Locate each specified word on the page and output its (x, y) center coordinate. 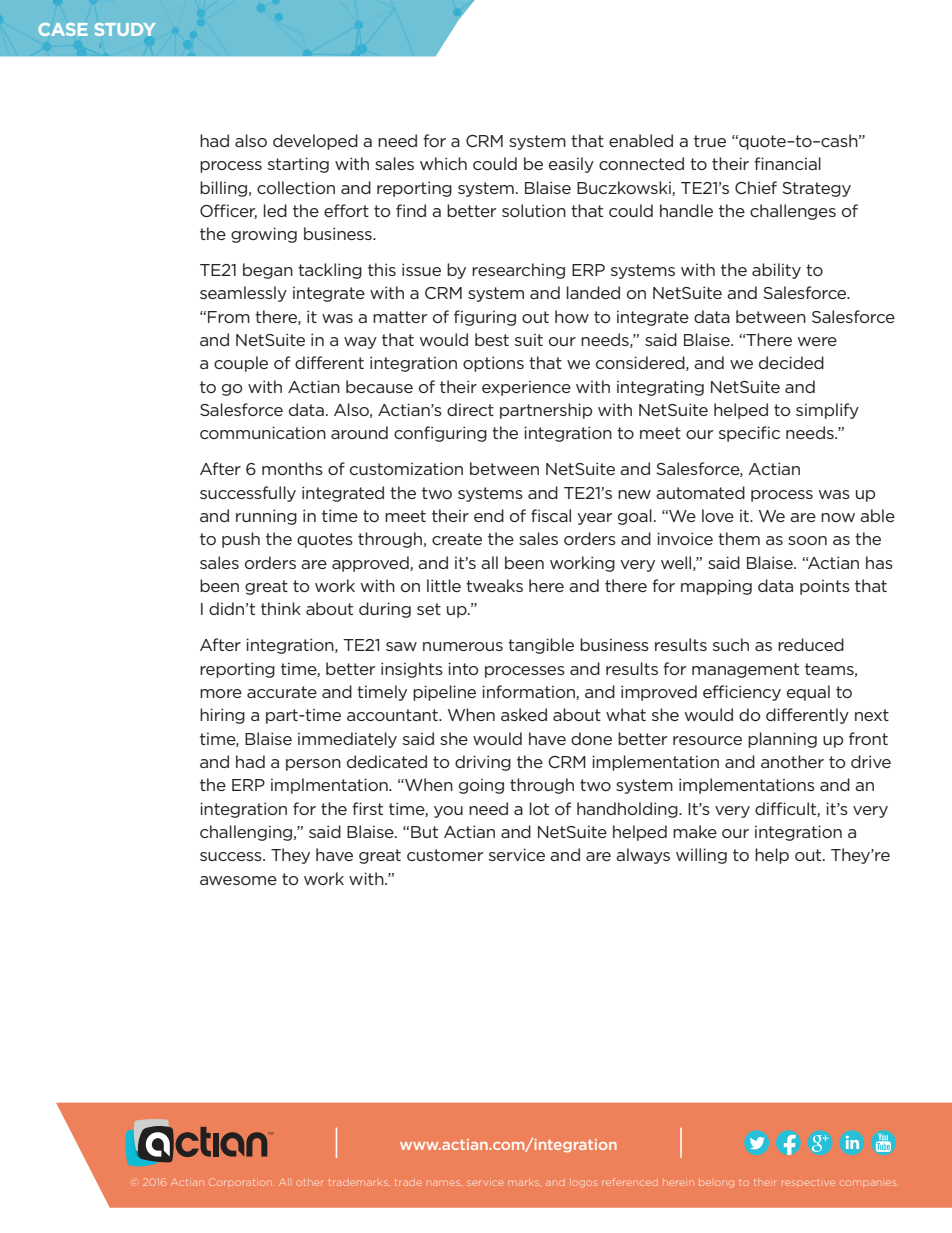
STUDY (125, 29)
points (825, 587)
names (443, 1183)
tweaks (494, 585)
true (710, 141)
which (443, 163)
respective (808, 1183)
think (281, 608)
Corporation (240, 1182)
